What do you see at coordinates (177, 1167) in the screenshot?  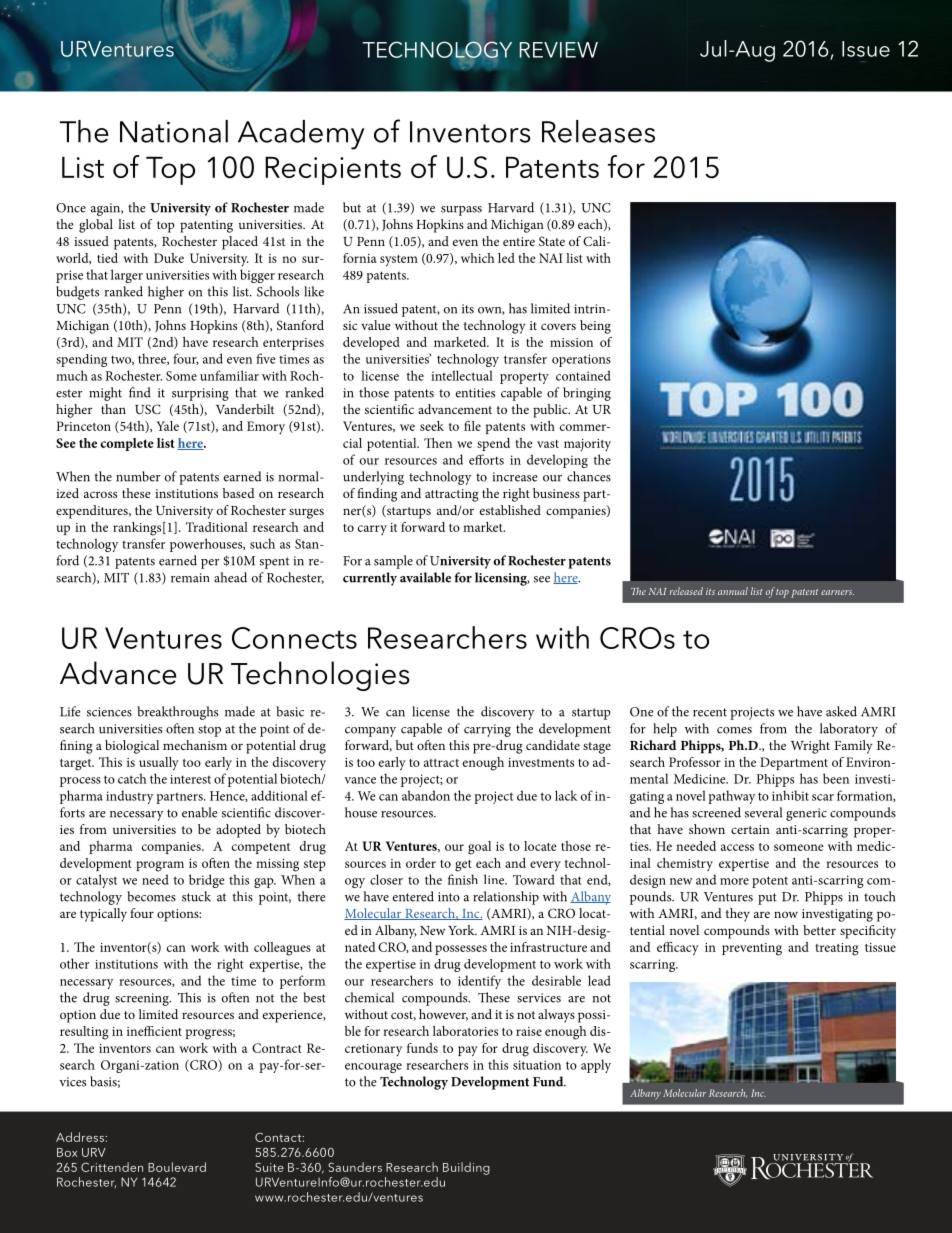 I see `Boulevard` at bounding box center [177, 1167].
